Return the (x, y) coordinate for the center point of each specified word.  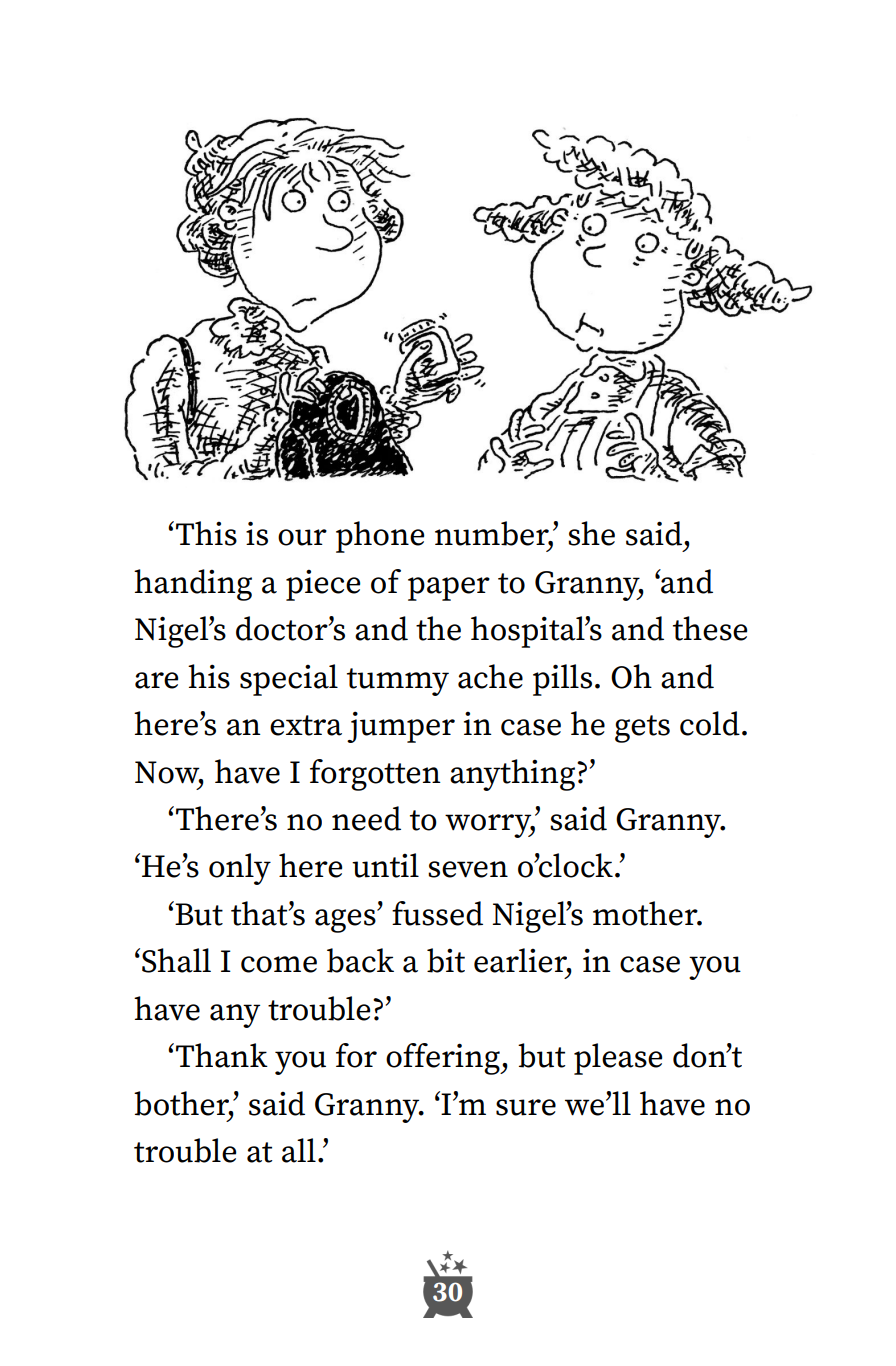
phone (380, 537)
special (289, 680)
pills (562, 680)
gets (642, 729)
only (240, 869)
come (279, 964)
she (591, 533)
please (618, 1059)
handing (193, 585)
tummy (398, 682)
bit (446, 960)
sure (526, 1107)
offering (444, 1059)
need (366, 818)
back (360, 960)
